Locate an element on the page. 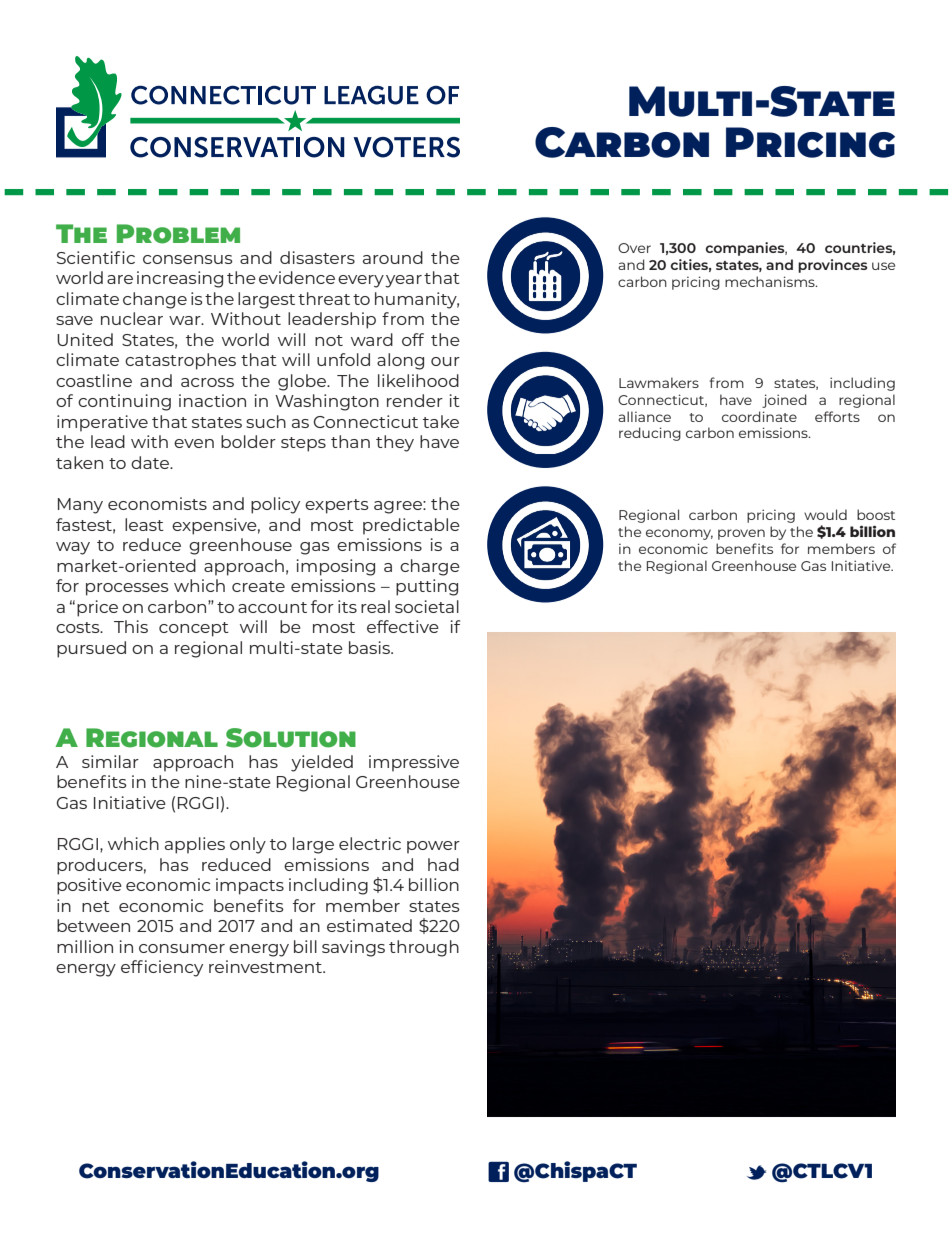  consensus is located at coordinates (188, 259).
